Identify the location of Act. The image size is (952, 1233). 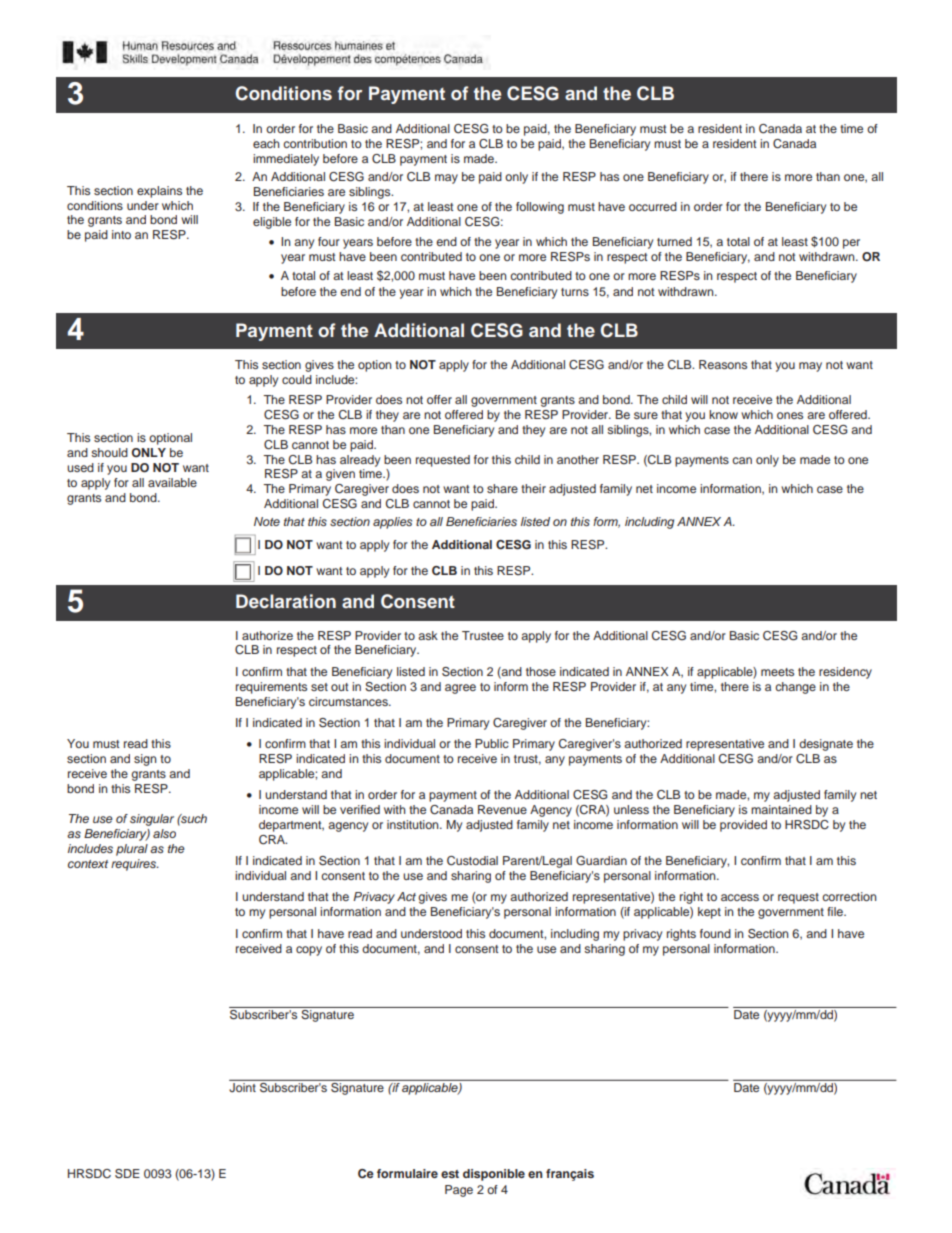
(406, 896).
